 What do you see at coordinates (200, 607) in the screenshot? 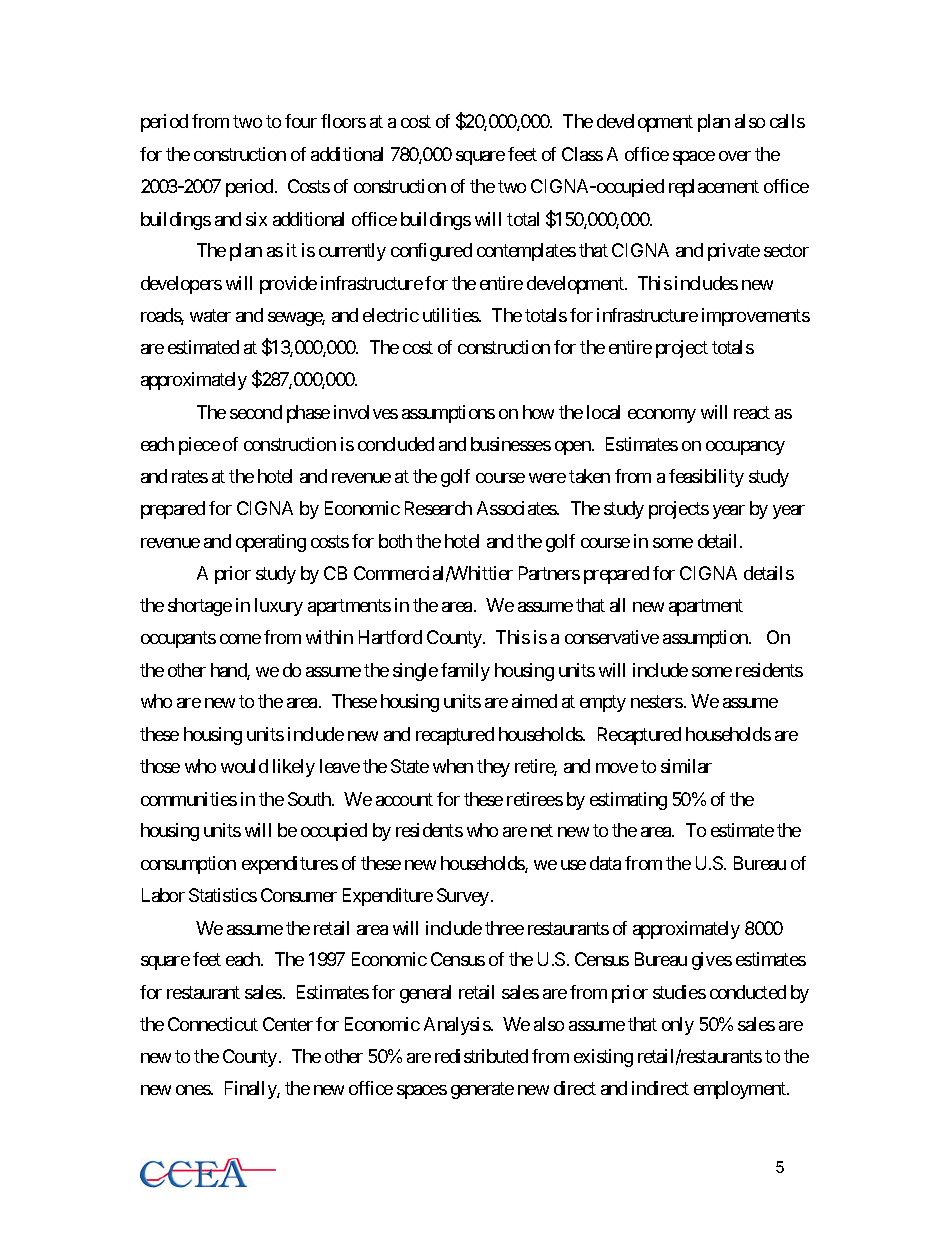
I see `shortage` at bounding box center [200, 607].
